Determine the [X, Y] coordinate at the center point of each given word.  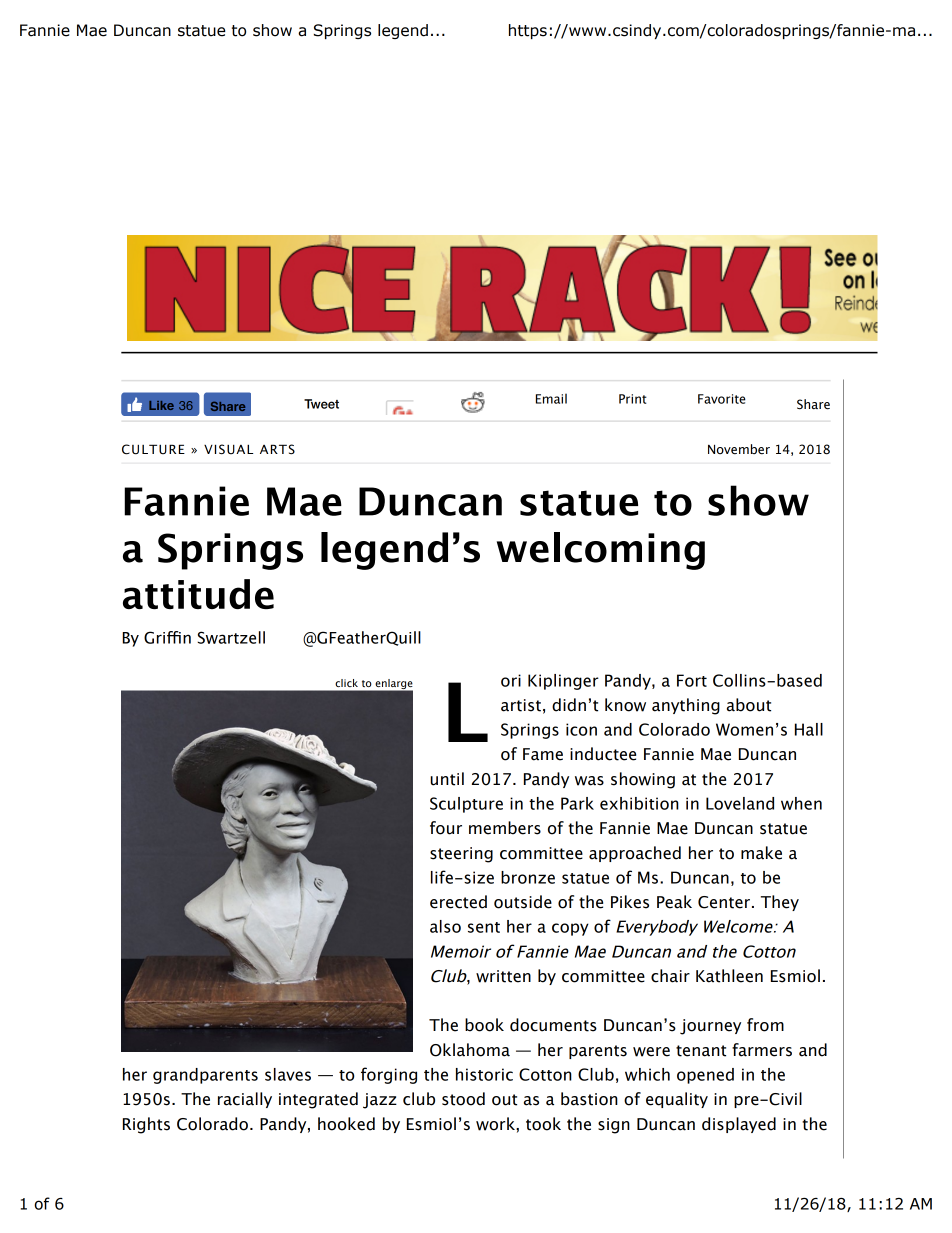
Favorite [722, 399]
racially [245, 1100]
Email [551, 398]
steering [461, 855]
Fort [692, 680]
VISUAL [228, 449]
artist [521, 705]
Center [725, 902]
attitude [198, 594]
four [446, 828]
